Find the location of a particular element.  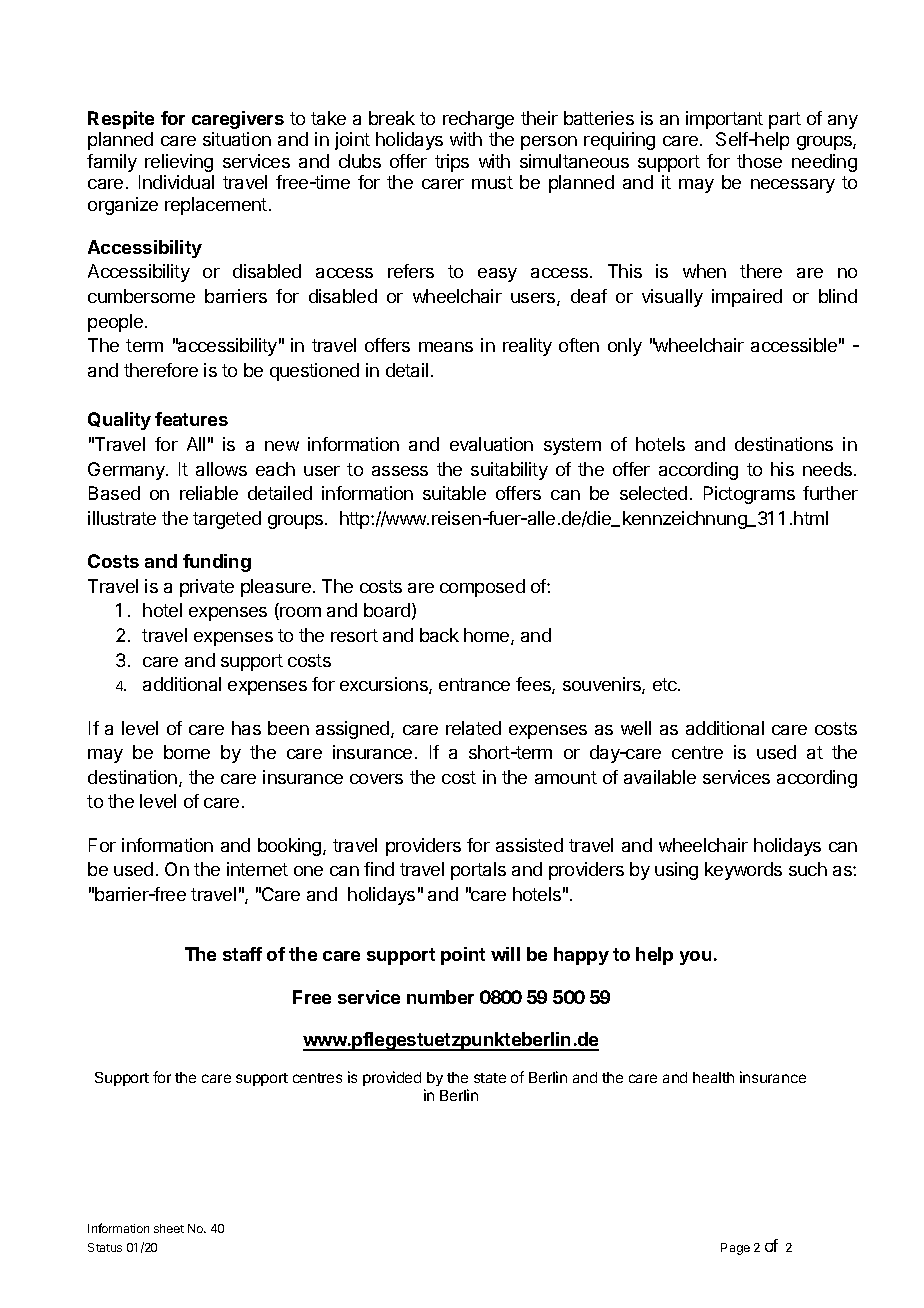

evaluation is located at coordinates (491, 444).
